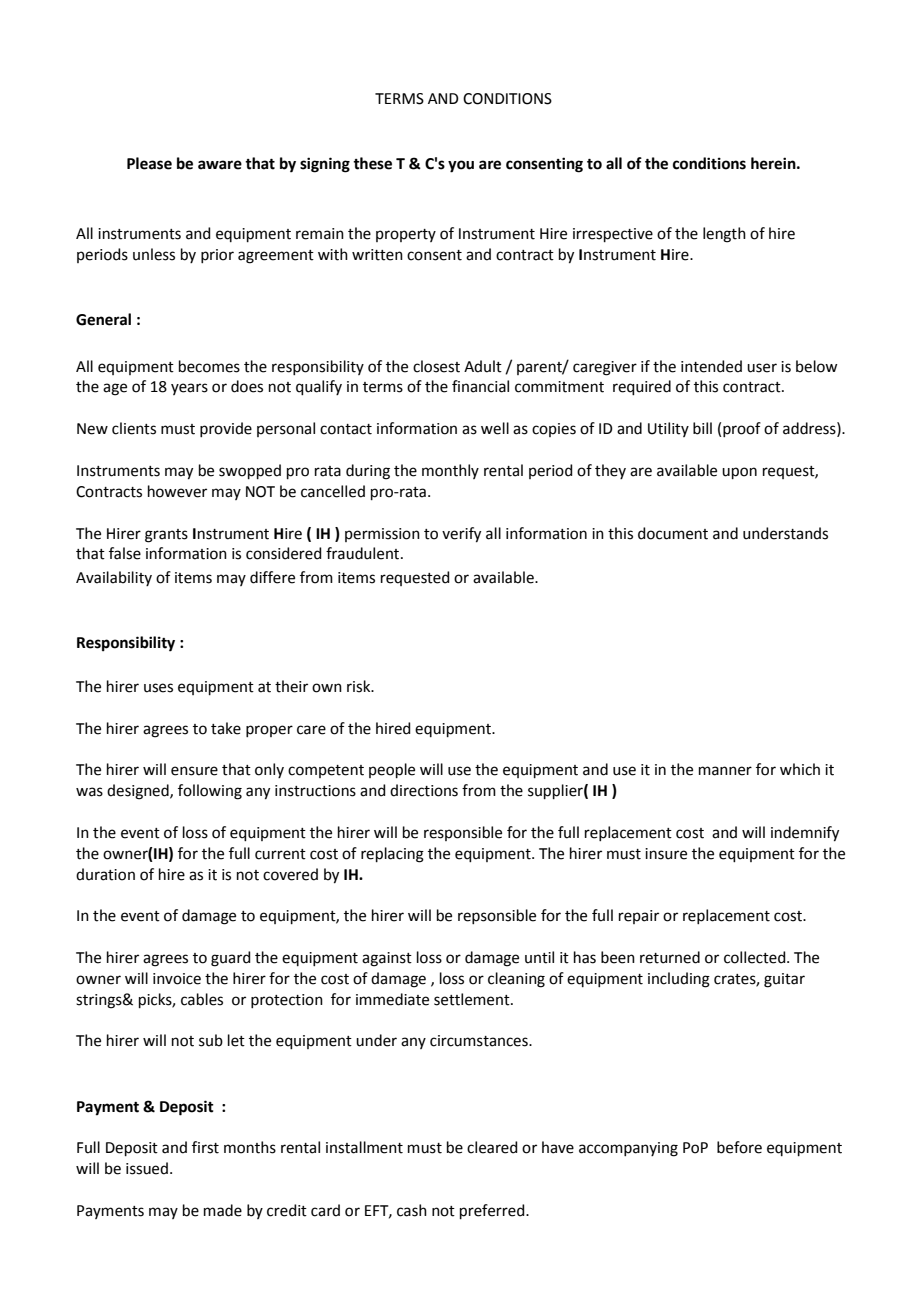 The width and height of the screenshot is (924, 1308). What do you see at coordinates (147, 1168) in the screenshot?
I see `issued` at bounding box center [147, 1168].
